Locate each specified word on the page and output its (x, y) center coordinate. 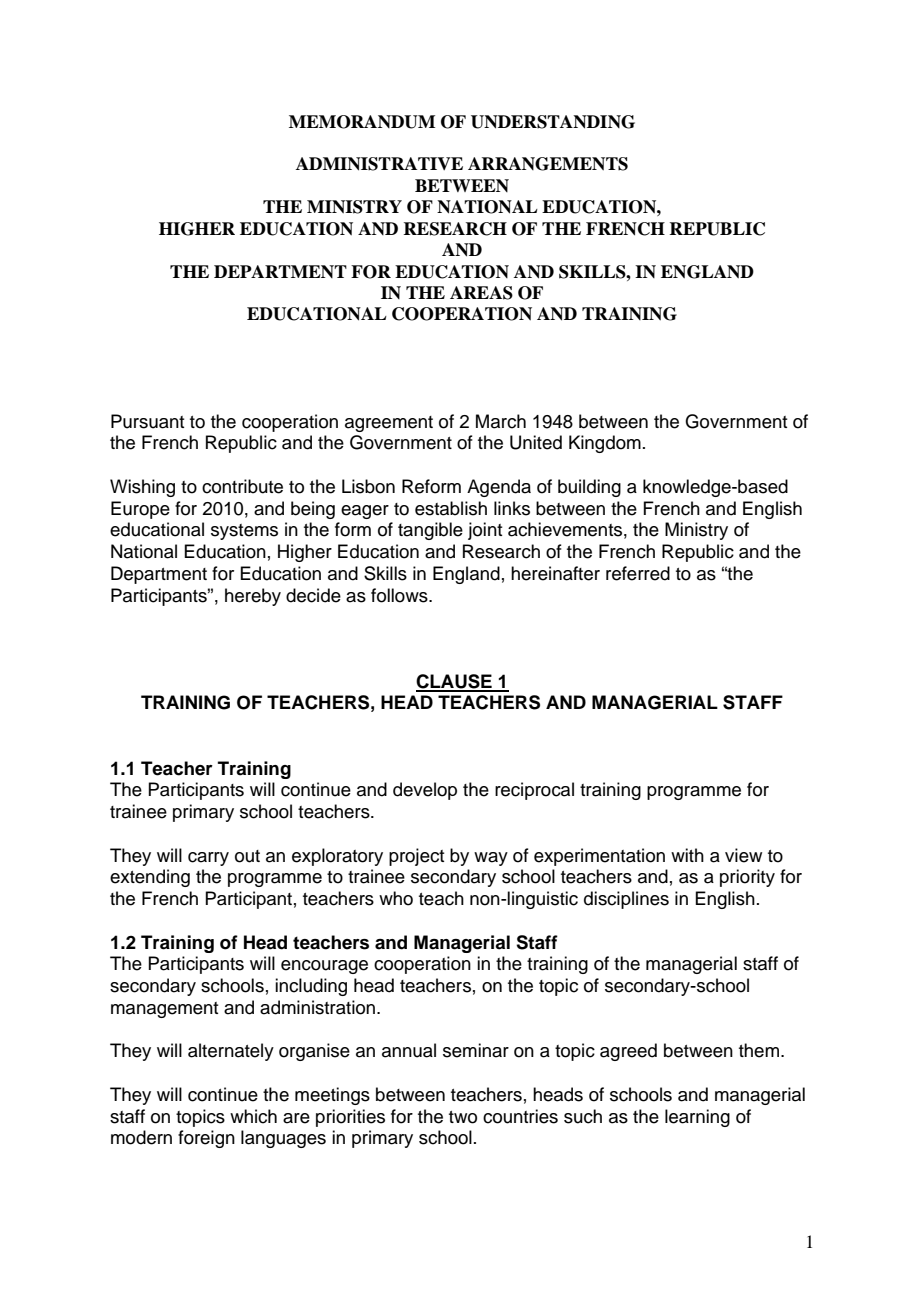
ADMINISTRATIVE (379, 164)
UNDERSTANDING (553, 122)
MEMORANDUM (362, 122)
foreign (206, 1139)
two (463, 1117)
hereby (253, 597)
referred (638, 573)
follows (400, 595)
